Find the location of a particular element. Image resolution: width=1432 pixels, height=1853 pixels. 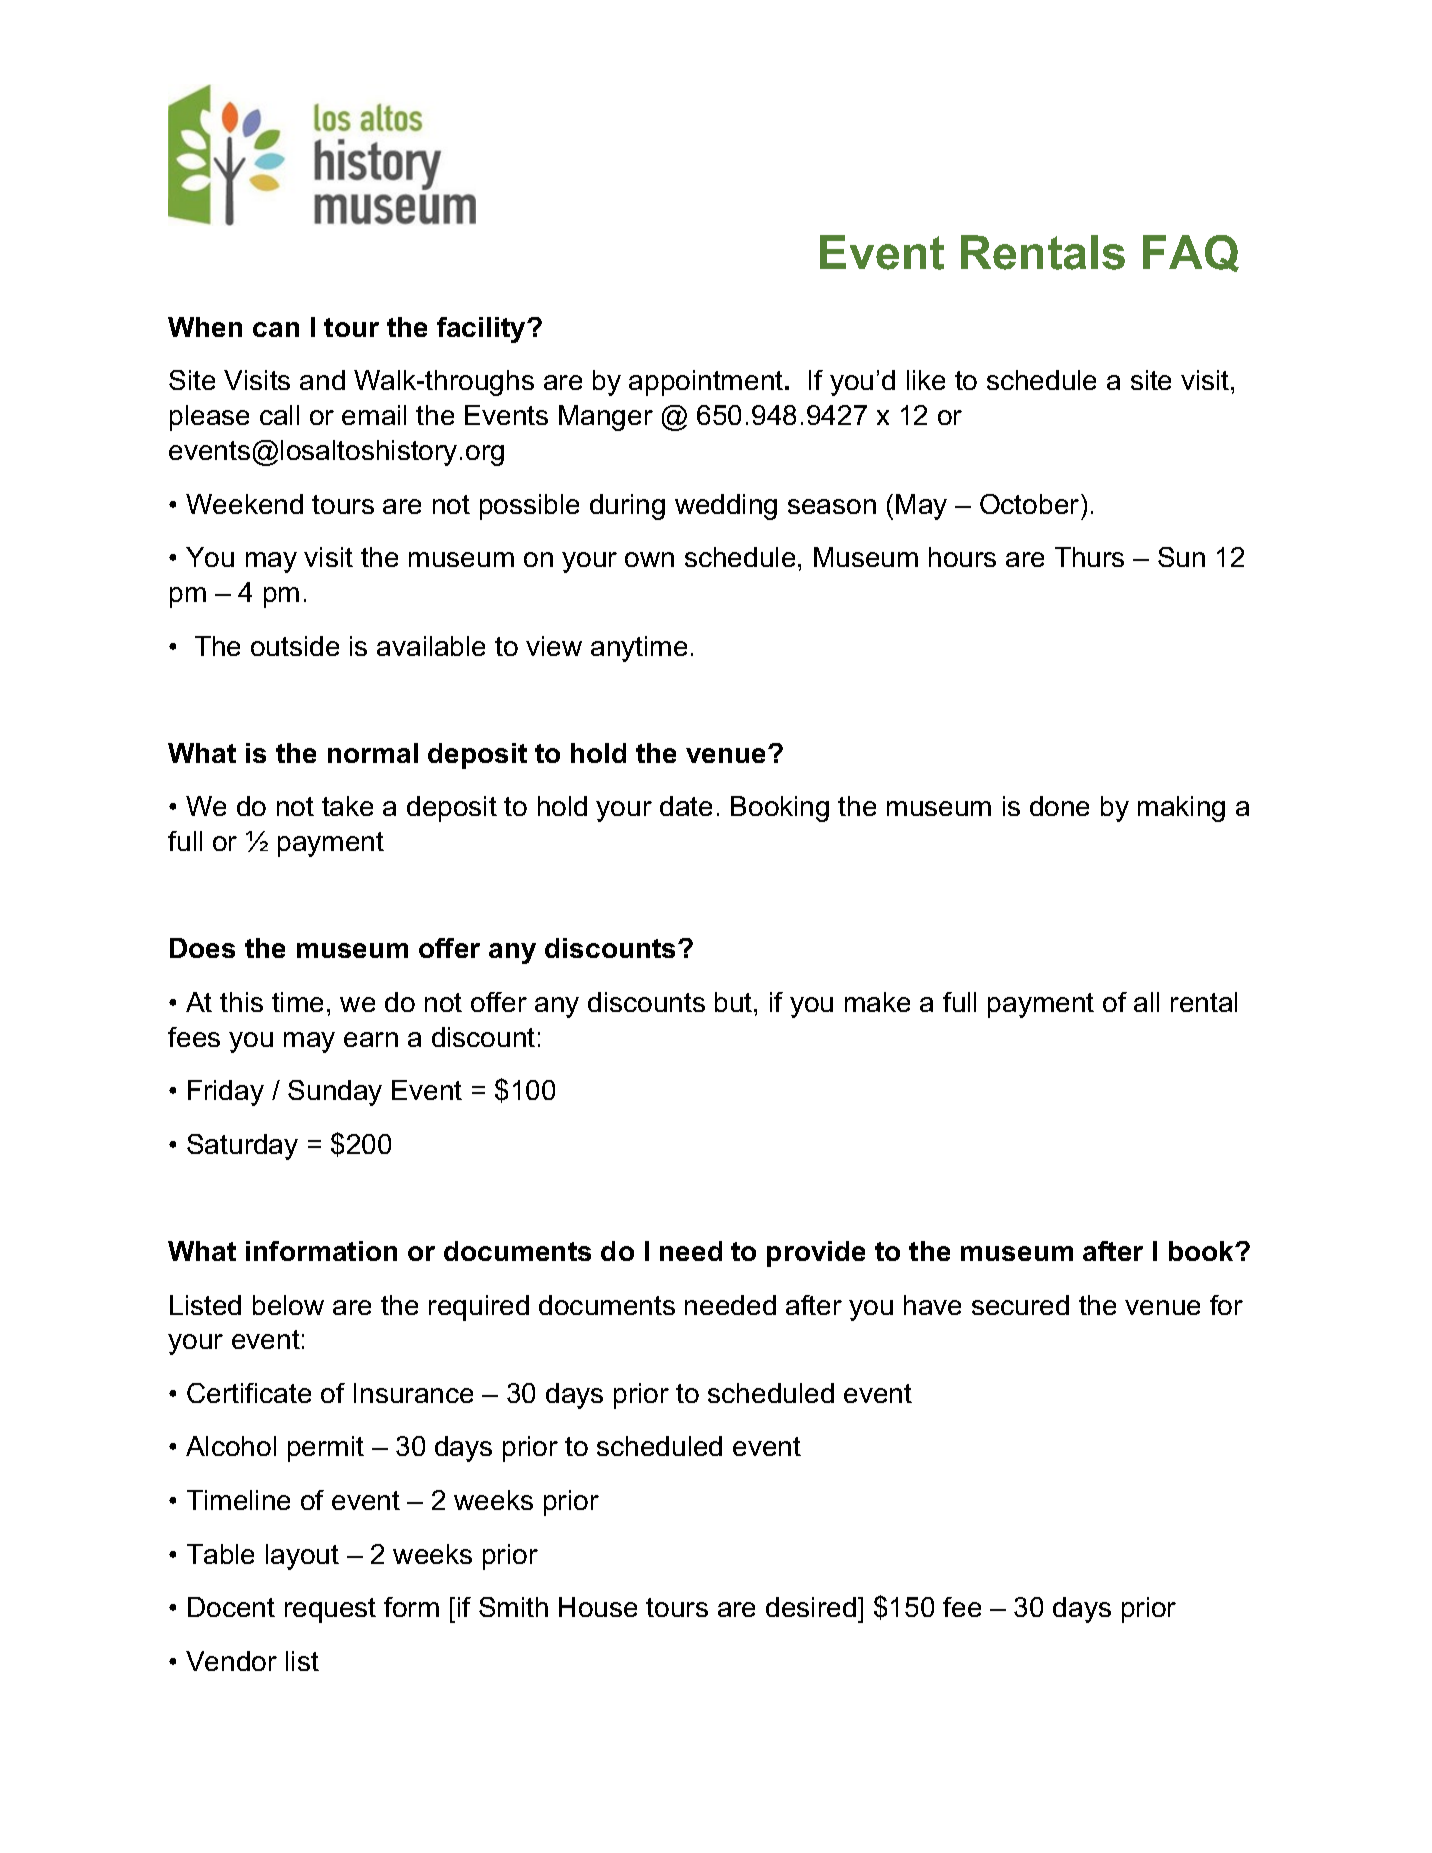

request is located at coordinates (330, 1610).
